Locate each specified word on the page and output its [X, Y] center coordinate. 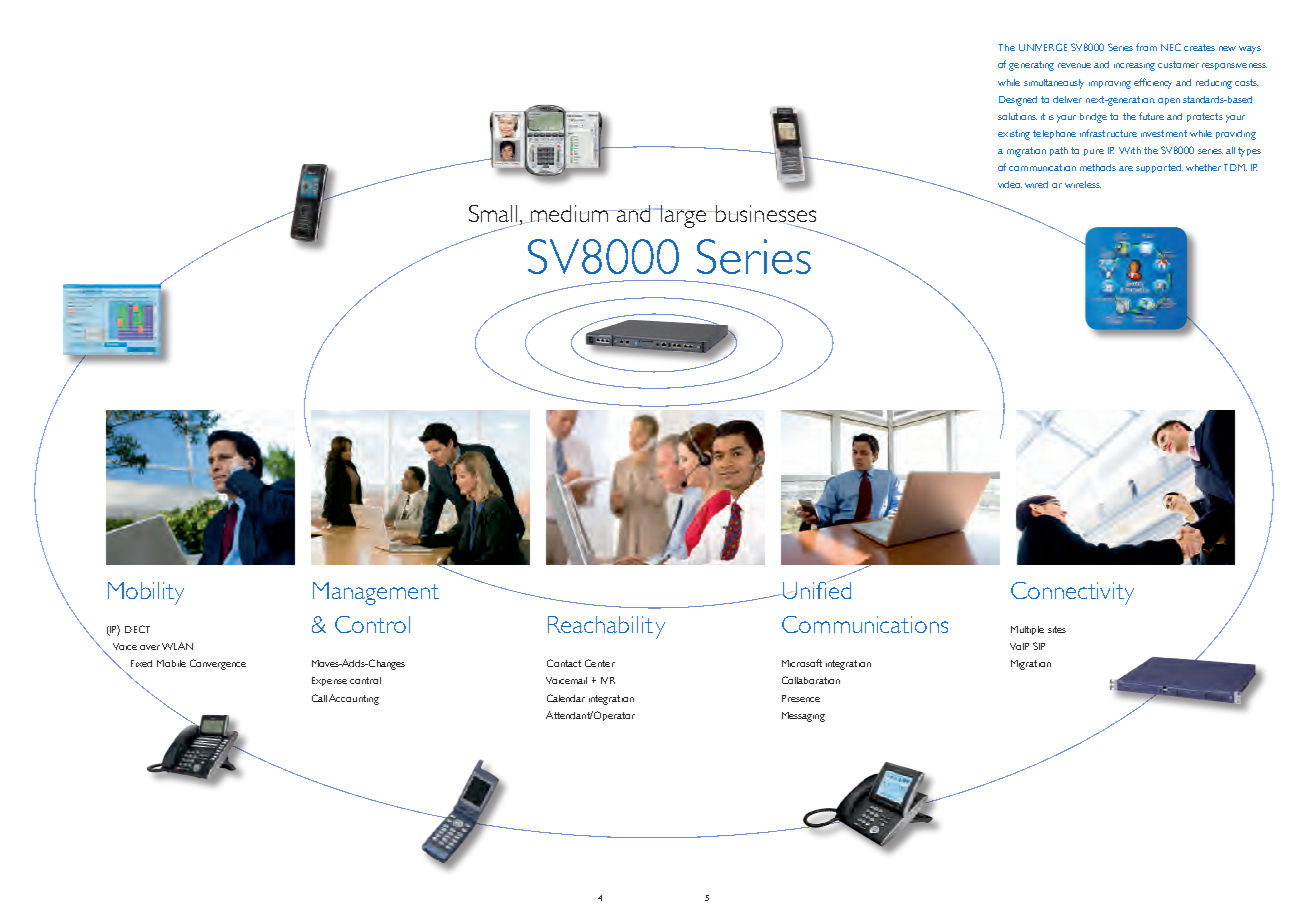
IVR [608, 680]
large [684, 216]
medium [569, 214]
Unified [816, 589]
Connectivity [1072, 593]
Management [376, 593]
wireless [1083, 184]
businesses [765, 215]
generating [1031, 66]
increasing [1134, 67]
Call [319, 698]
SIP [1039, 646]
